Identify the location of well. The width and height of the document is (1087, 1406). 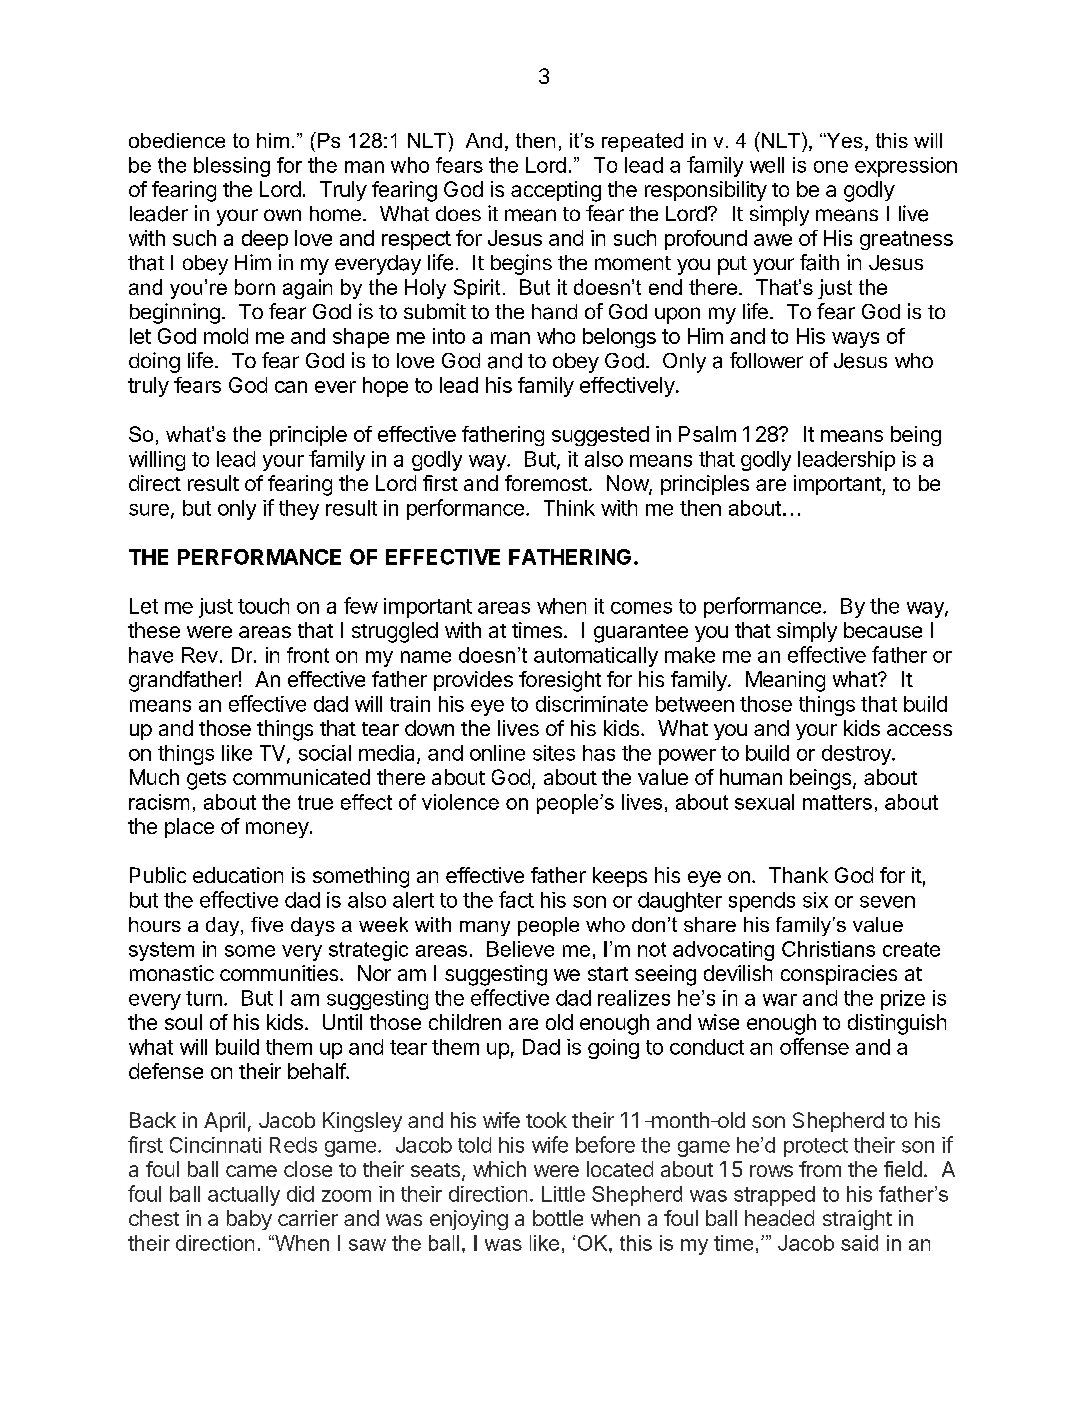
(767, 165).
